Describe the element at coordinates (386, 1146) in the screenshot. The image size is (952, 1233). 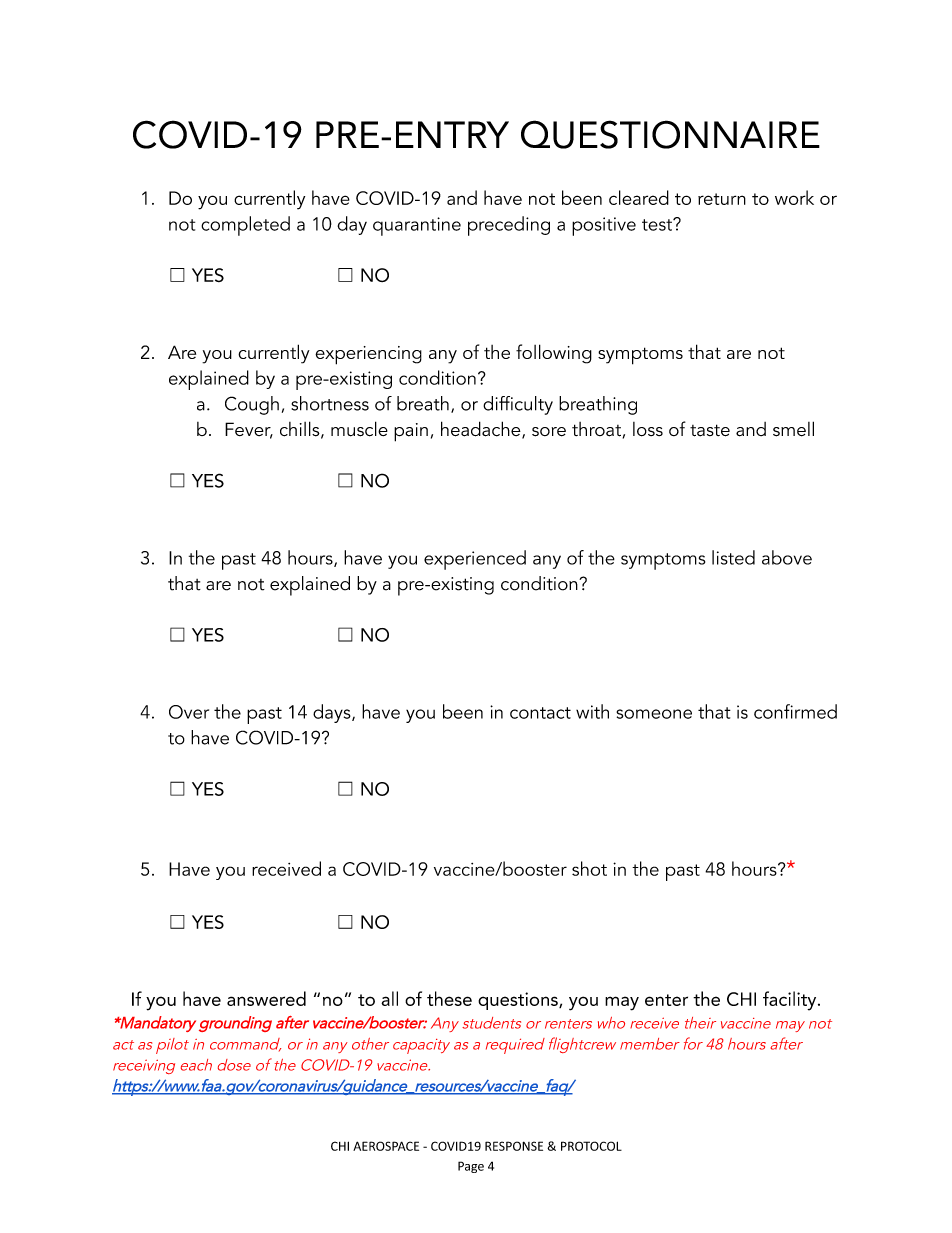
I see `AEROSPACE` at that location.
